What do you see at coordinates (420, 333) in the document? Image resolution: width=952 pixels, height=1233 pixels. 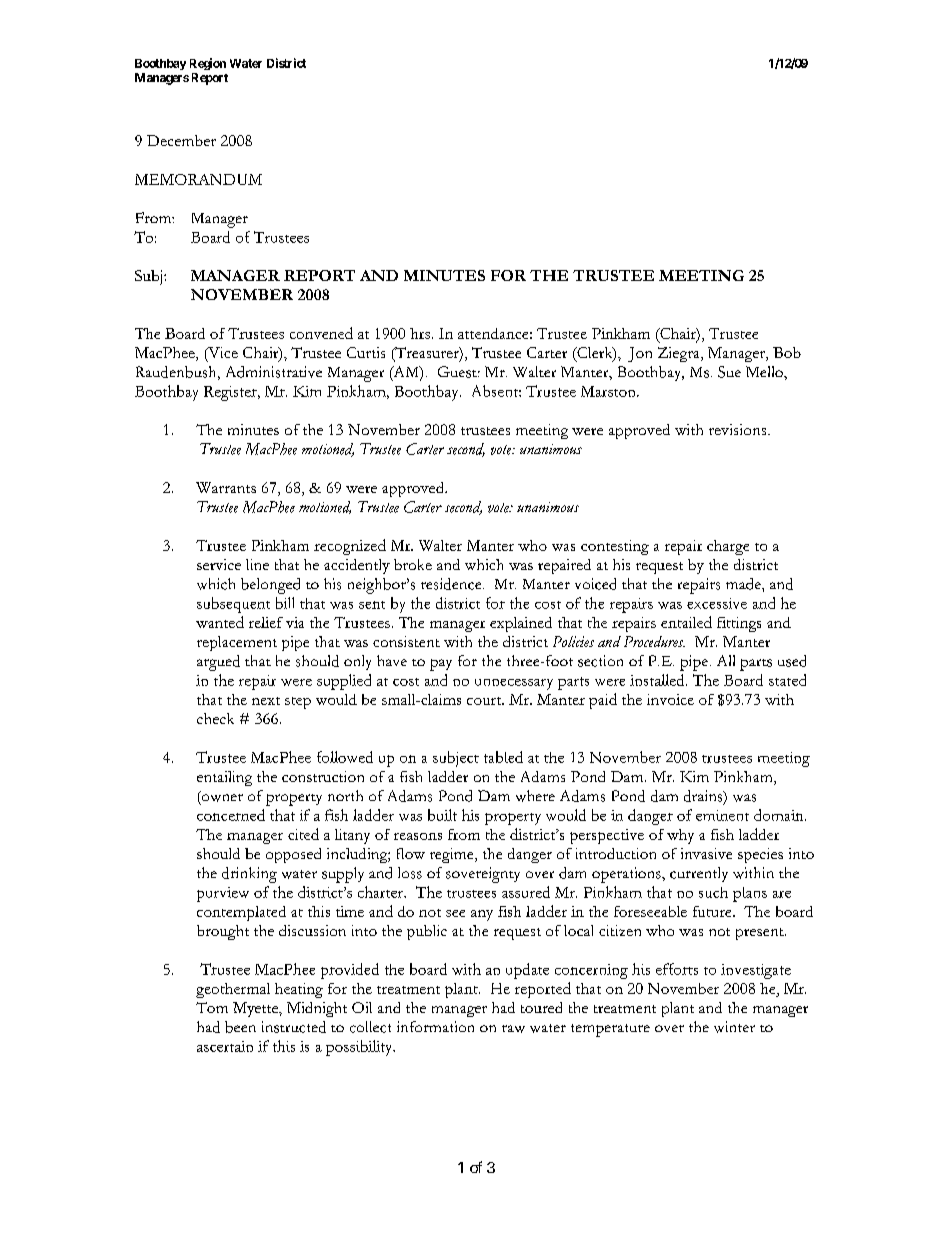 I see `hrs` at bounding box center [420, 333].
